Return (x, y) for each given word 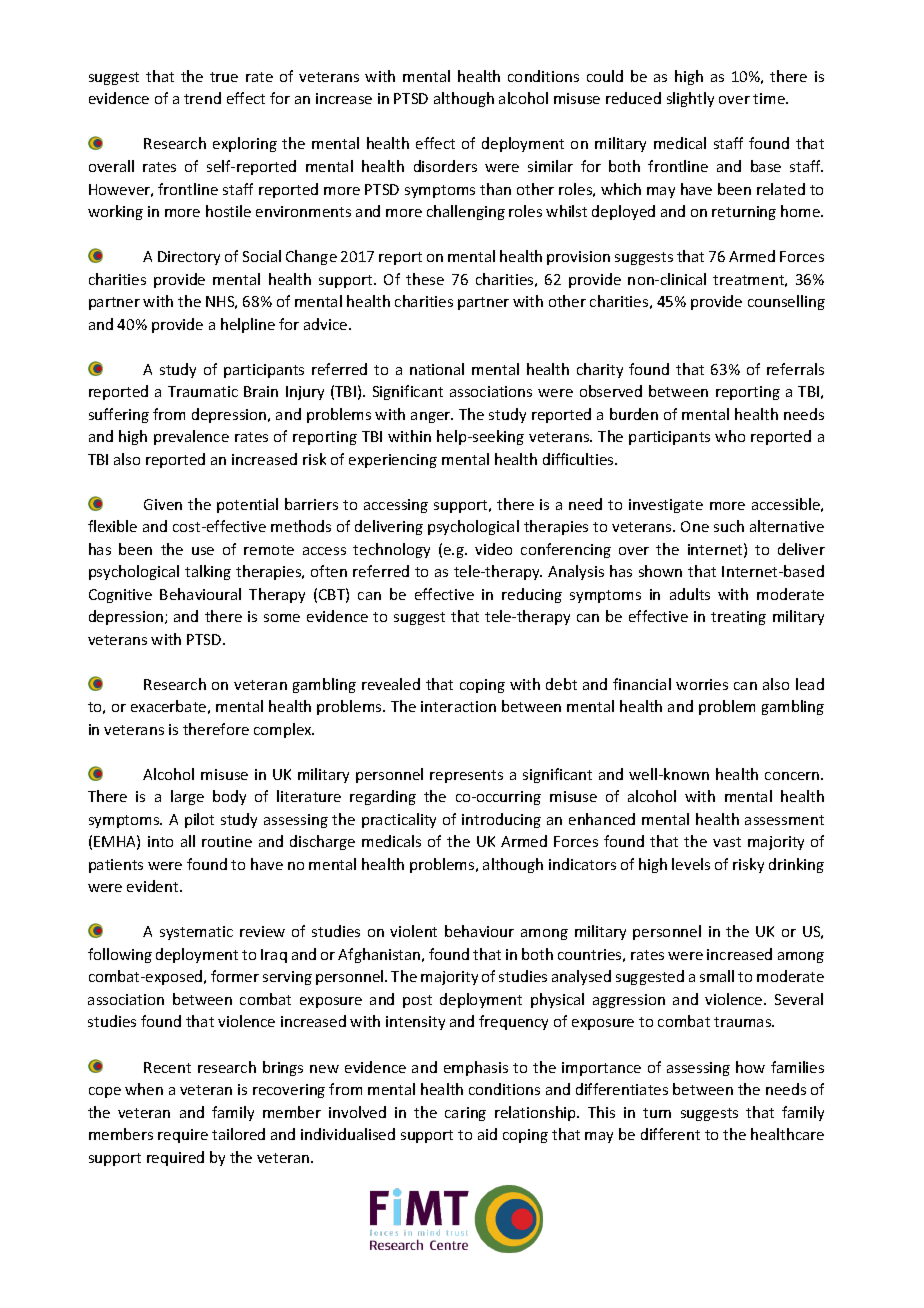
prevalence (191, 437)
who (730, 436)
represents (466, 776)
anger (432, 417)
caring (465, 1114)
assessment (784, 820)
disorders (445, 166)
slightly (690, 99)
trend (202, 98)
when (144, 1089)
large (187, 797)
